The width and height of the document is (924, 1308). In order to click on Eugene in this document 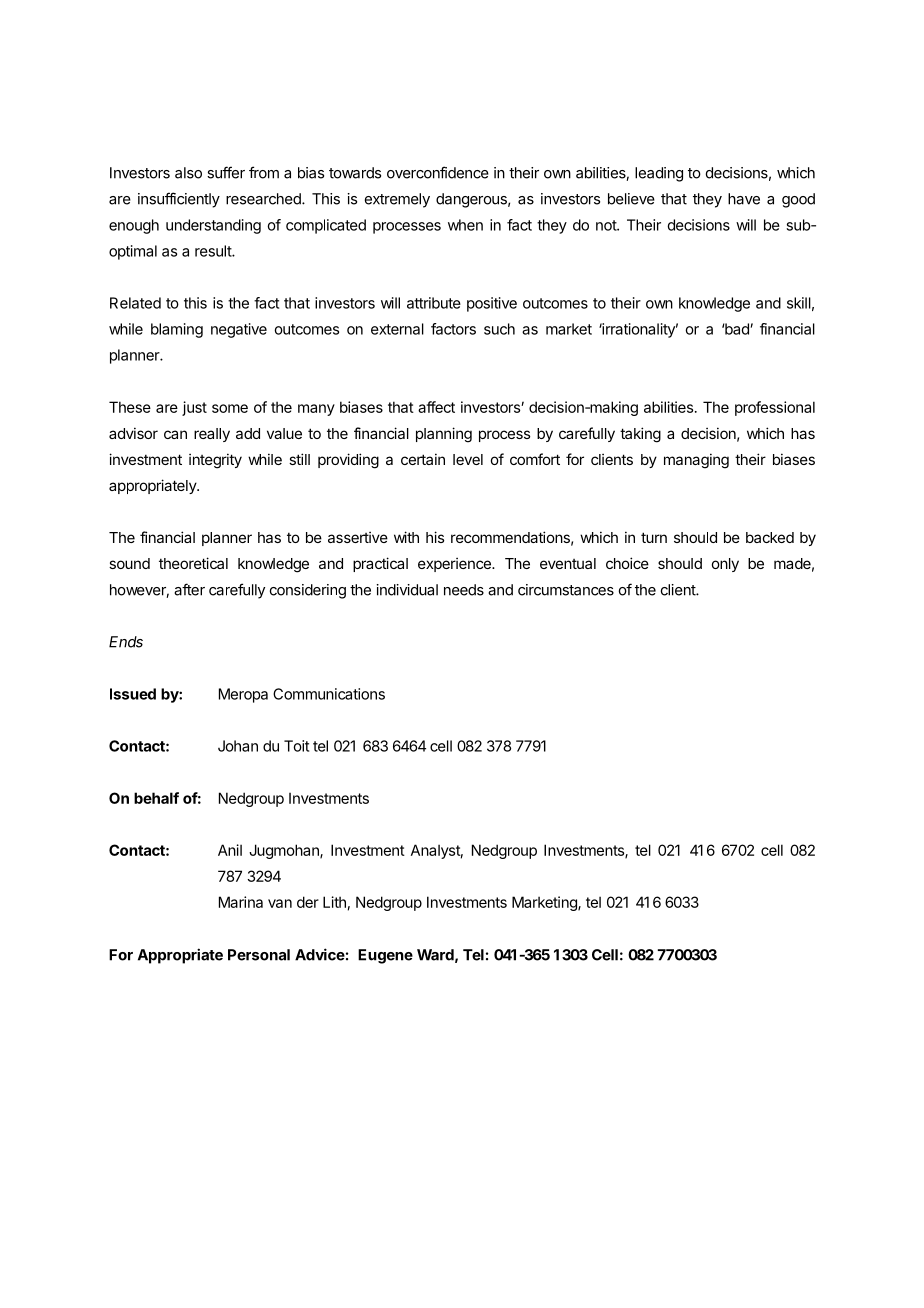, I will do `click(385, 956)`.
